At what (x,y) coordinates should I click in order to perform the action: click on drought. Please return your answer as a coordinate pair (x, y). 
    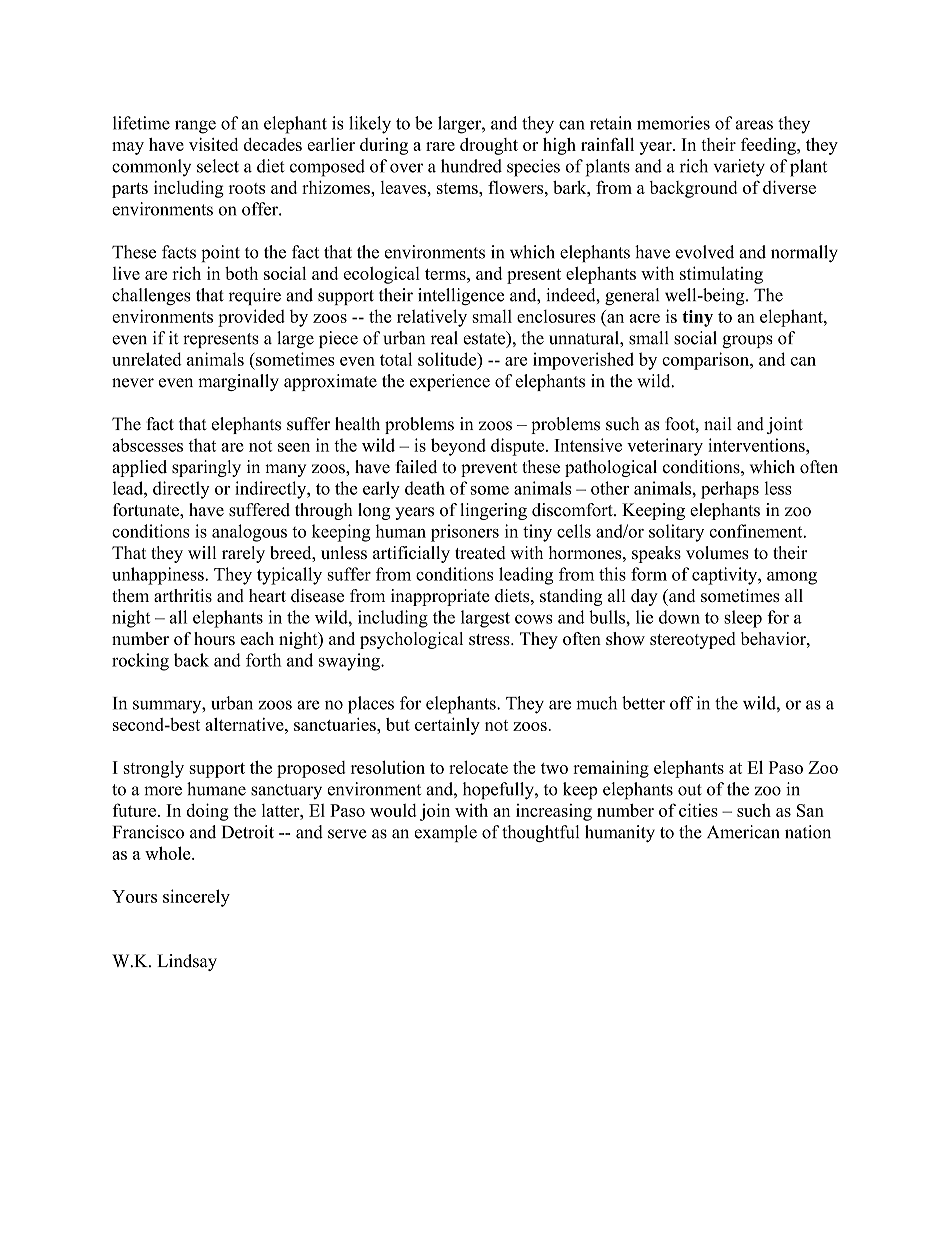
    Looking at the image, I should click on (489, 146).
